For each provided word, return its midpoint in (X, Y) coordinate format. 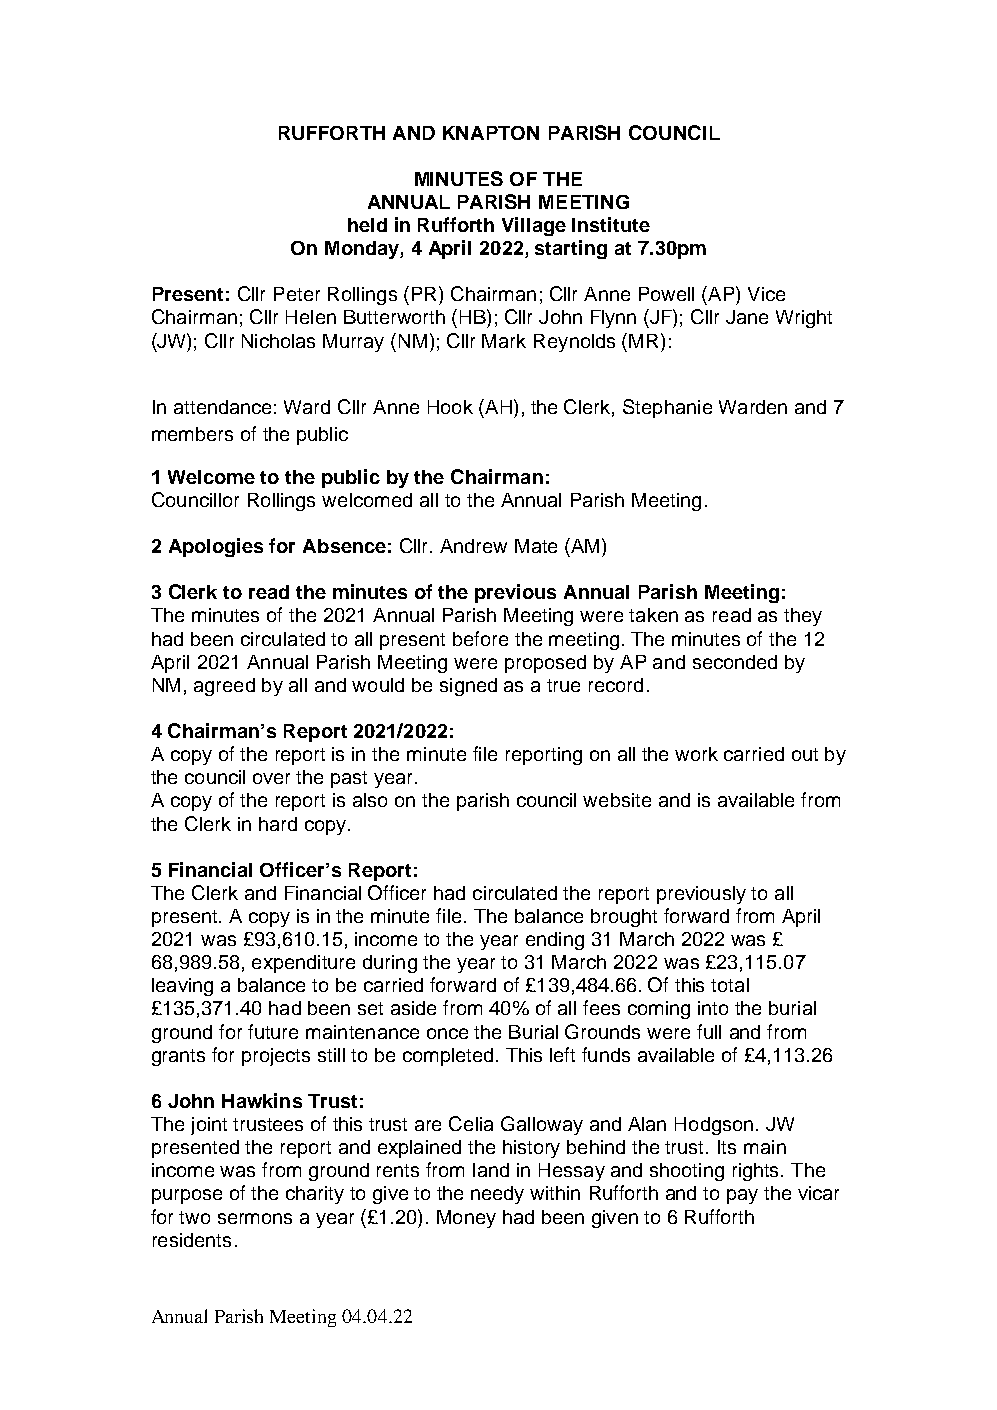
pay (742, 1196)
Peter (297, 294)
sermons (255, 1218)
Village (534, 226)
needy (497, 1195)
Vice (766, 294)
